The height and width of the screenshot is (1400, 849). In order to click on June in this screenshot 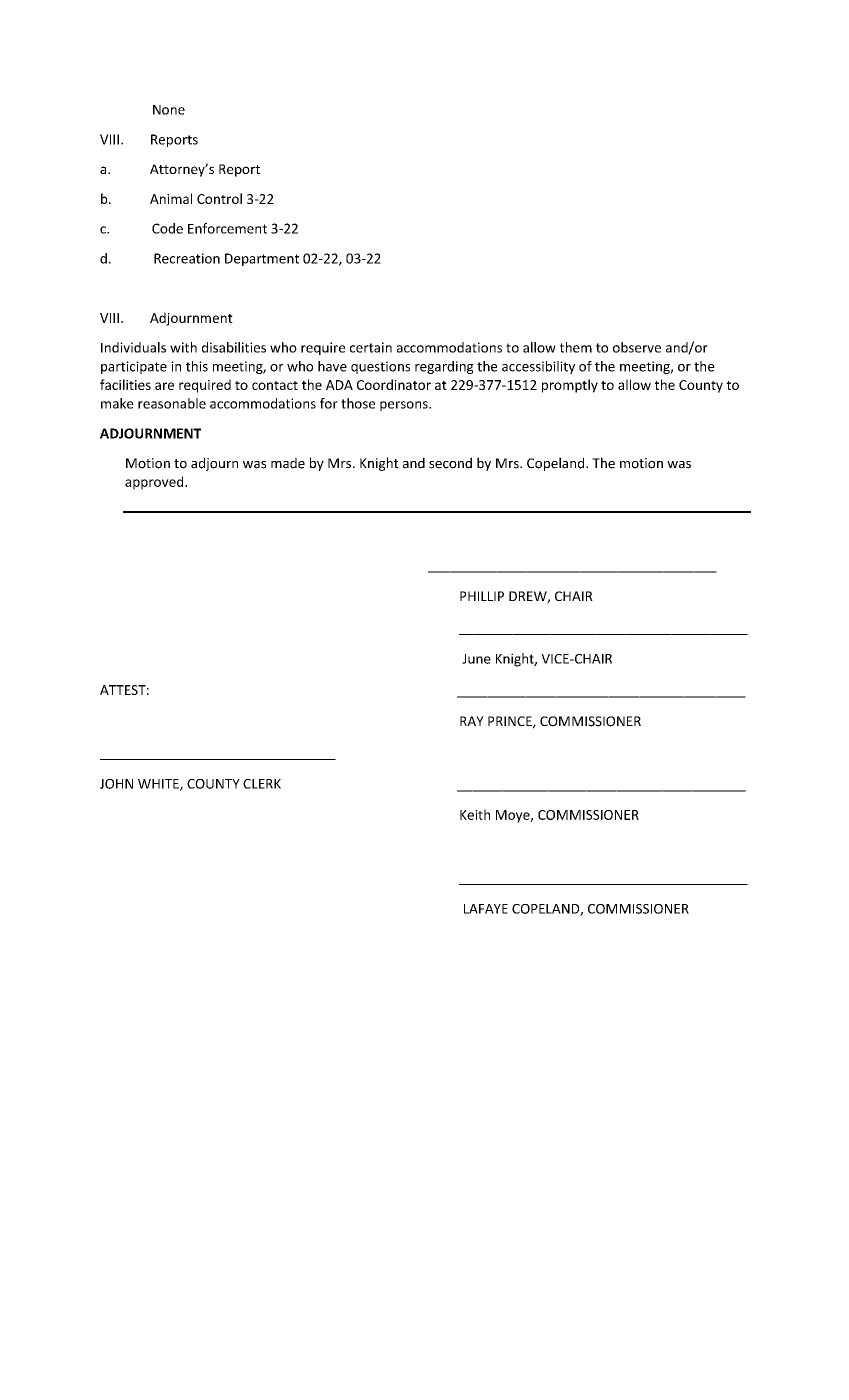, I will do `click(476, 659)`.
